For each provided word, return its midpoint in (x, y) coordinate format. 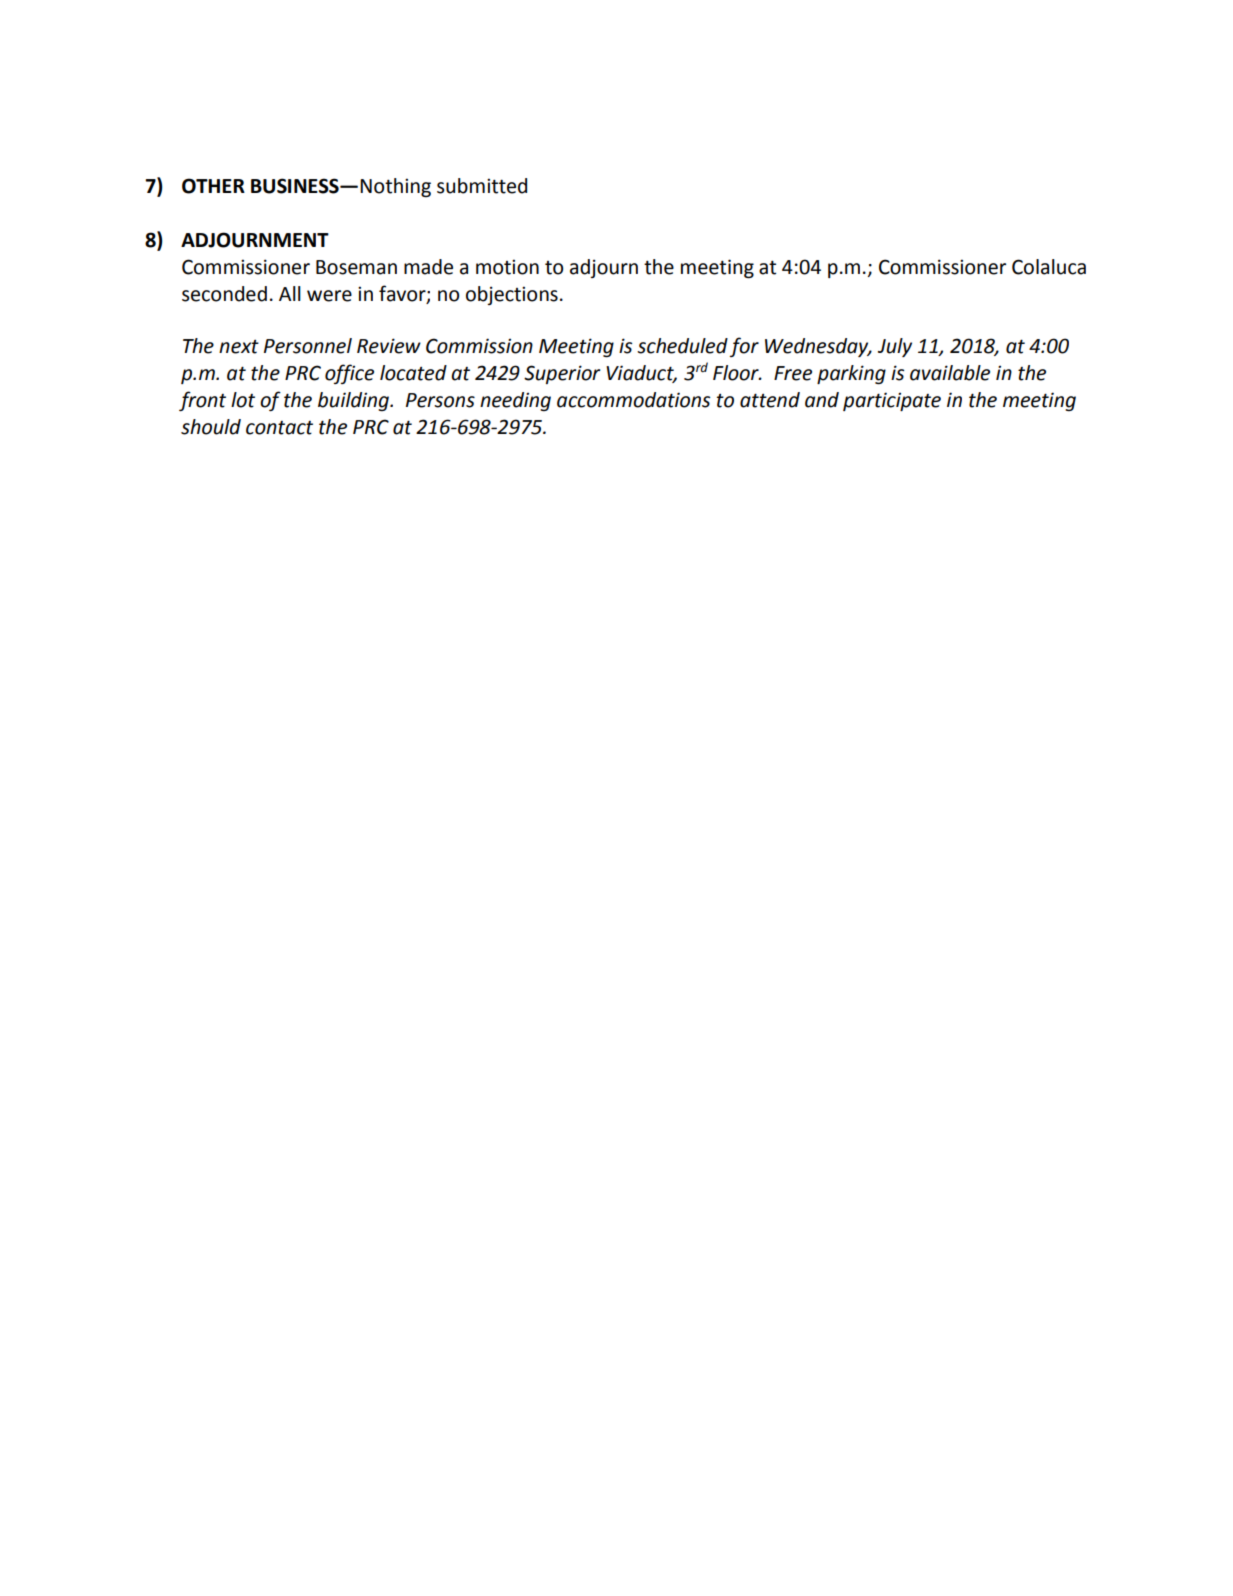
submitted (482, 186)
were (329, 296)
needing (515, 401)
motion (507, 267)
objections (512, 295)
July (895, 347)
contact (279, 428)
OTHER (213, 186)
